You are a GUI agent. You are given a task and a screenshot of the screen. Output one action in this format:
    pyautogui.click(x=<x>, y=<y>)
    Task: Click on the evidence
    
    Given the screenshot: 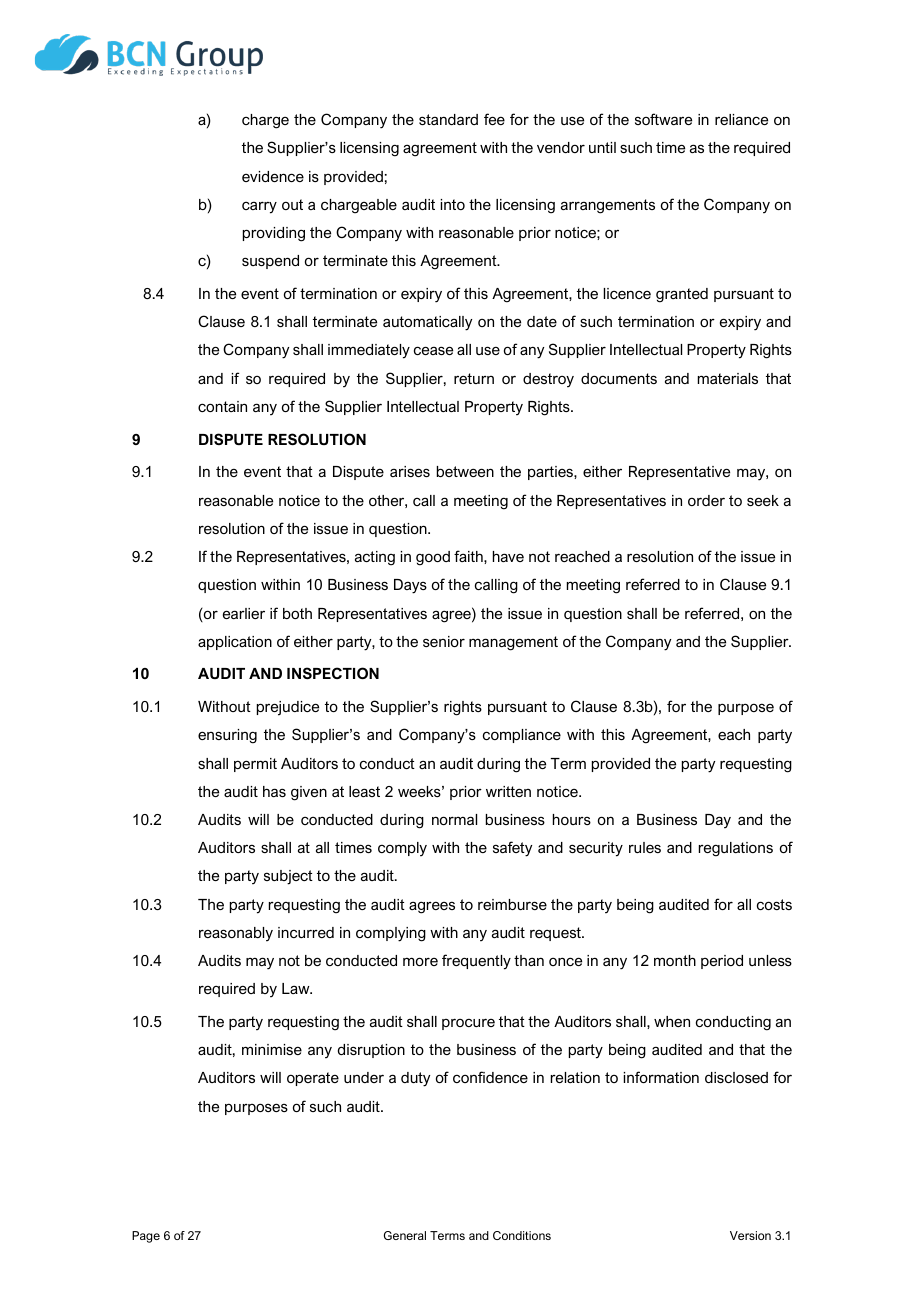 What is the action you would take?
    pyautogui.click(x=273, y=176)
